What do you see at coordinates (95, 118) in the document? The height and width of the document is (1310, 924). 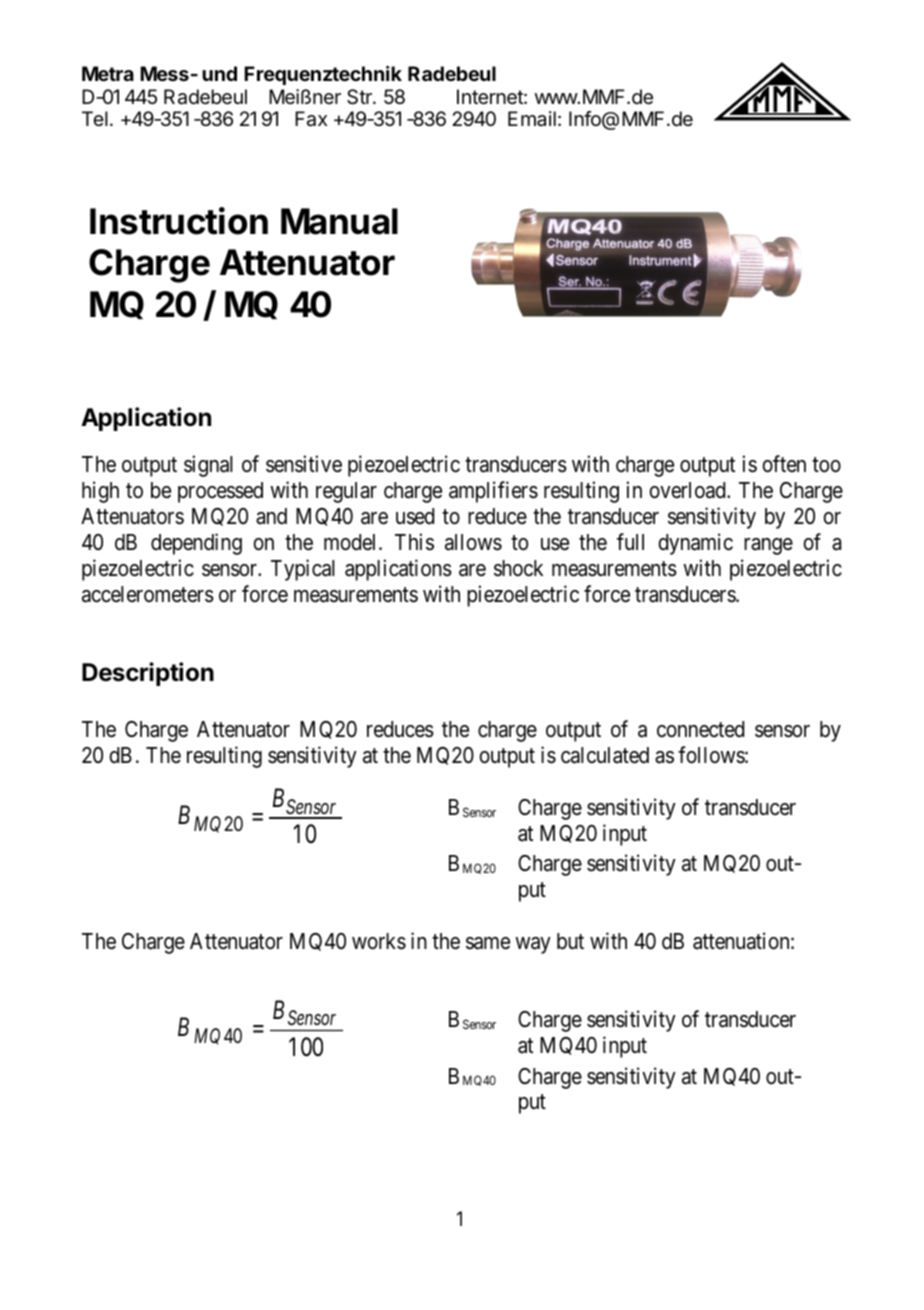 I see `Tel` at bounding box center [95, 118].
